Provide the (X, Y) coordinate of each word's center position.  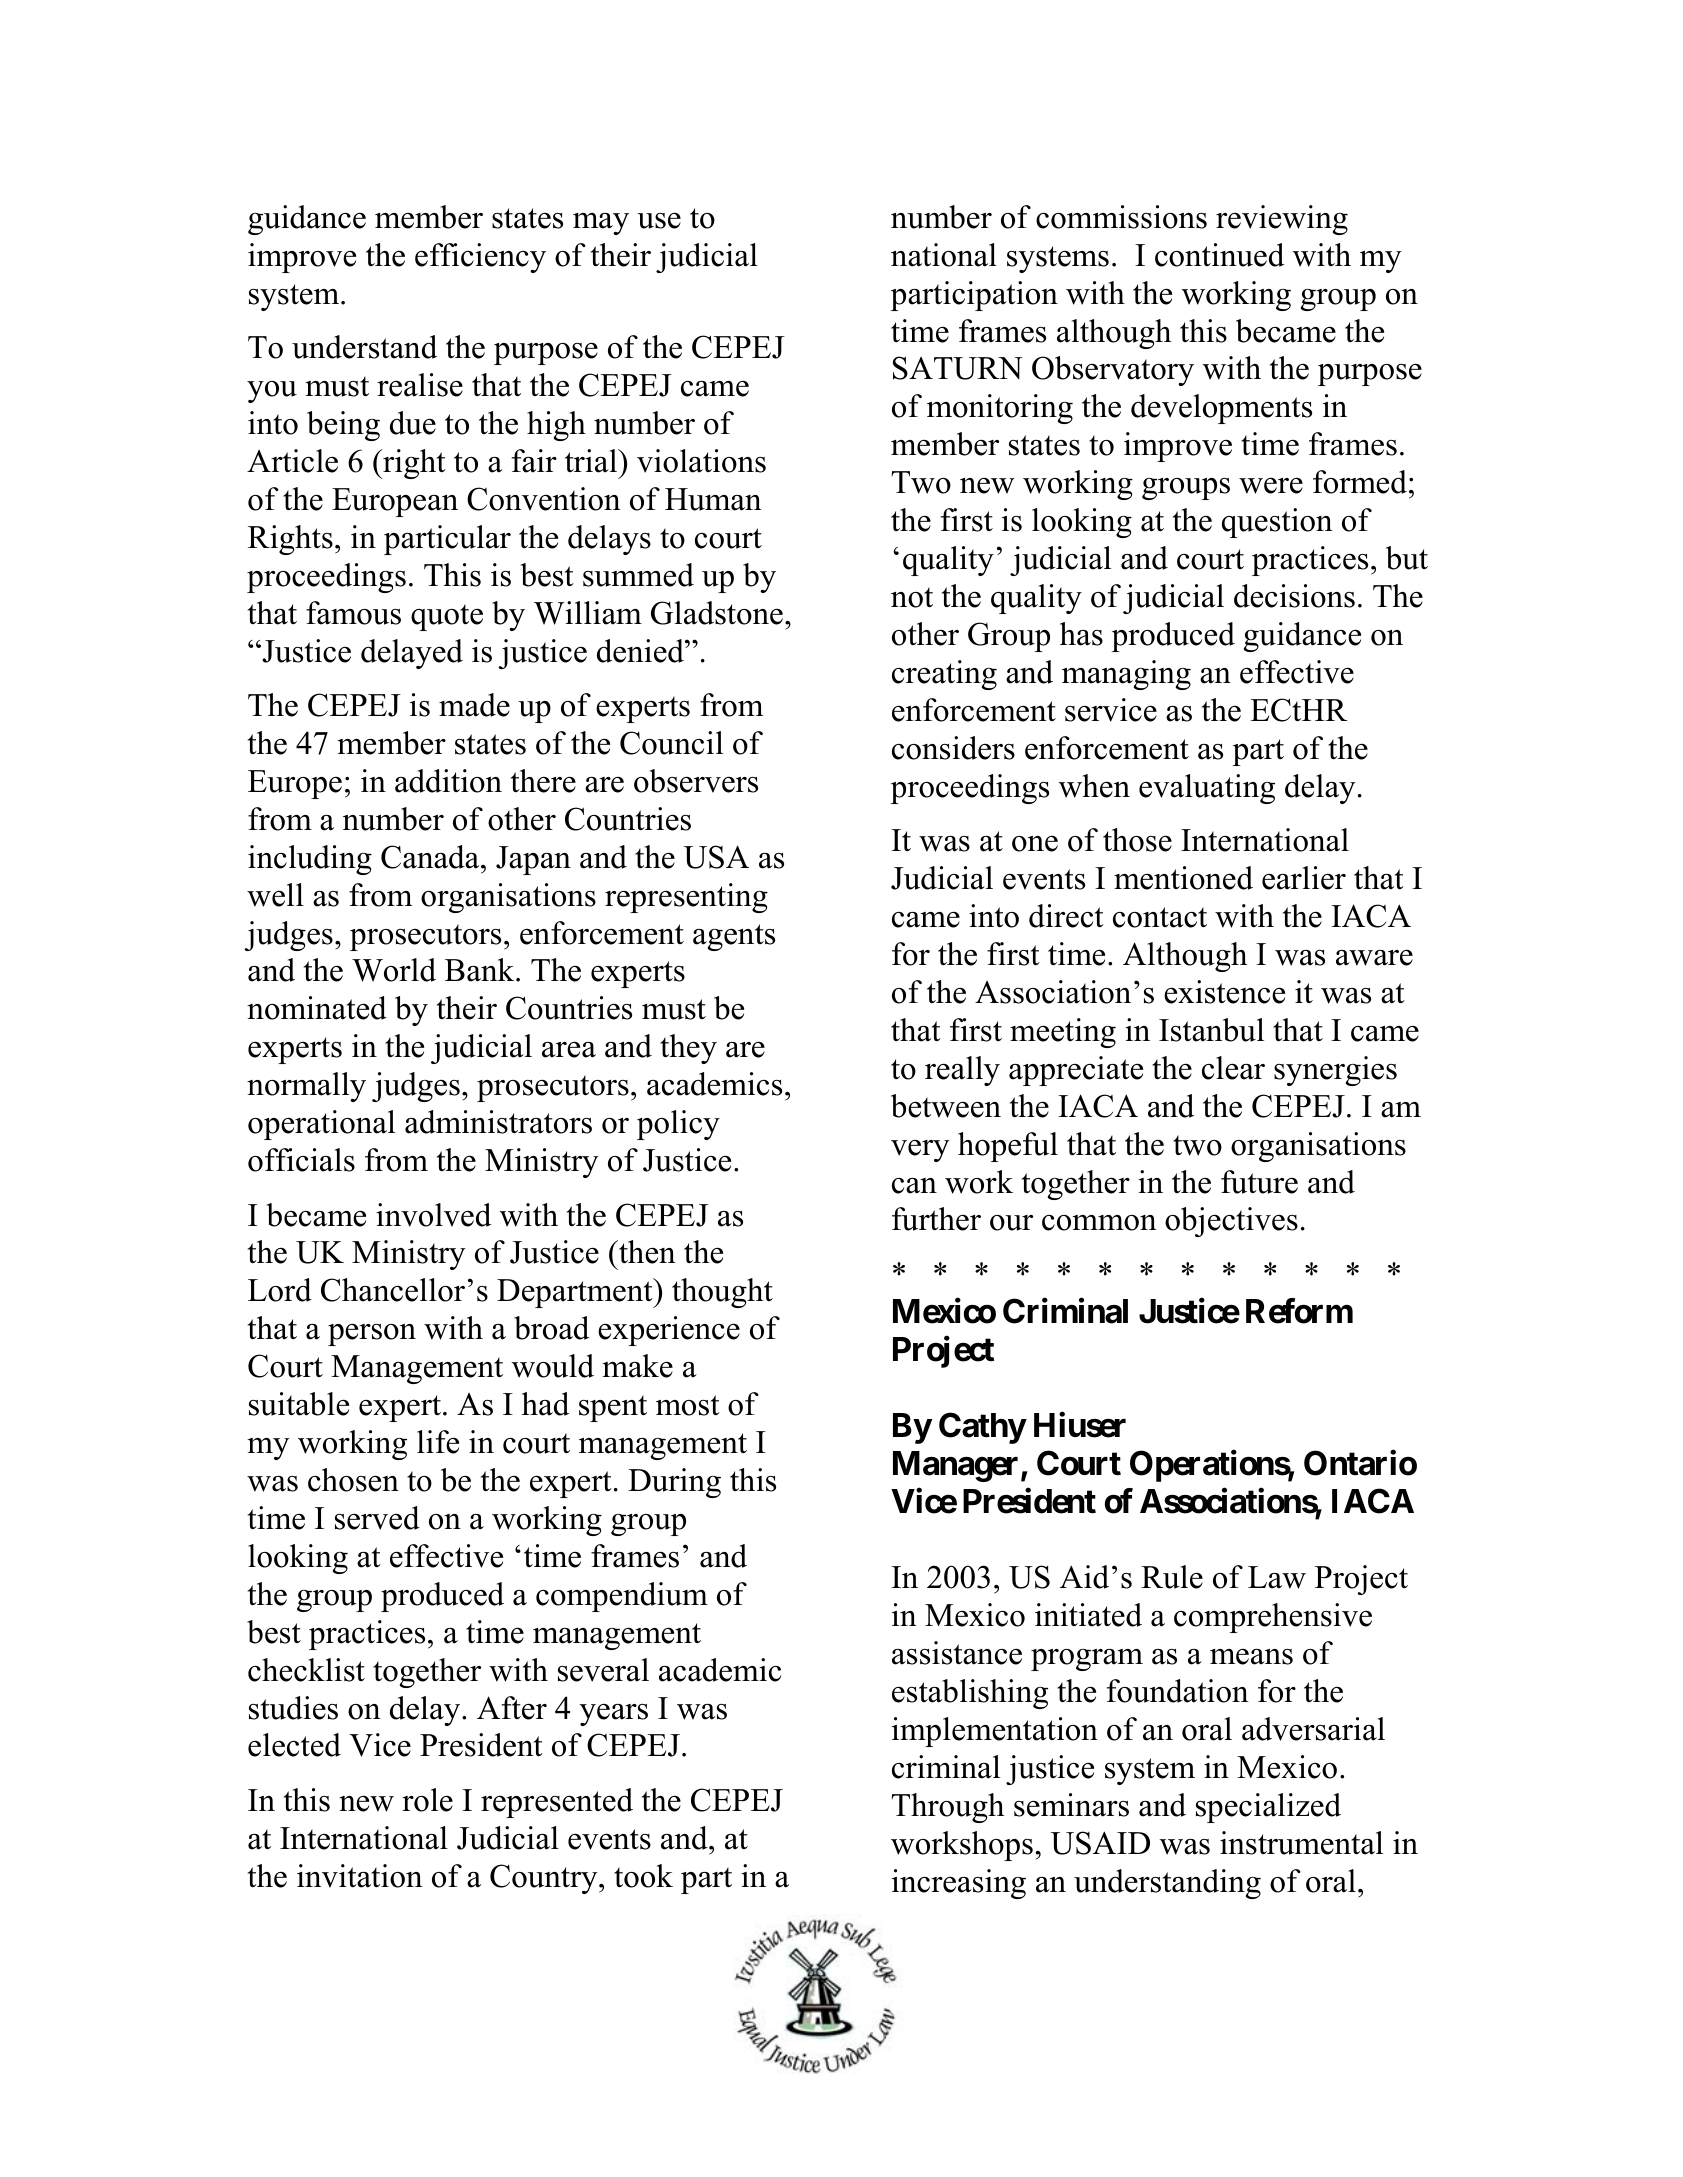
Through (947, 1808)
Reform (1299, 1311)
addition (448, 781)
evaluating (1207, 789)
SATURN (958, 368)
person (372, 1334)
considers (953, 748)
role (427, 1800)
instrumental (1301, 1843)
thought (722, 1293)
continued (1219, 255)
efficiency (480, 258)
